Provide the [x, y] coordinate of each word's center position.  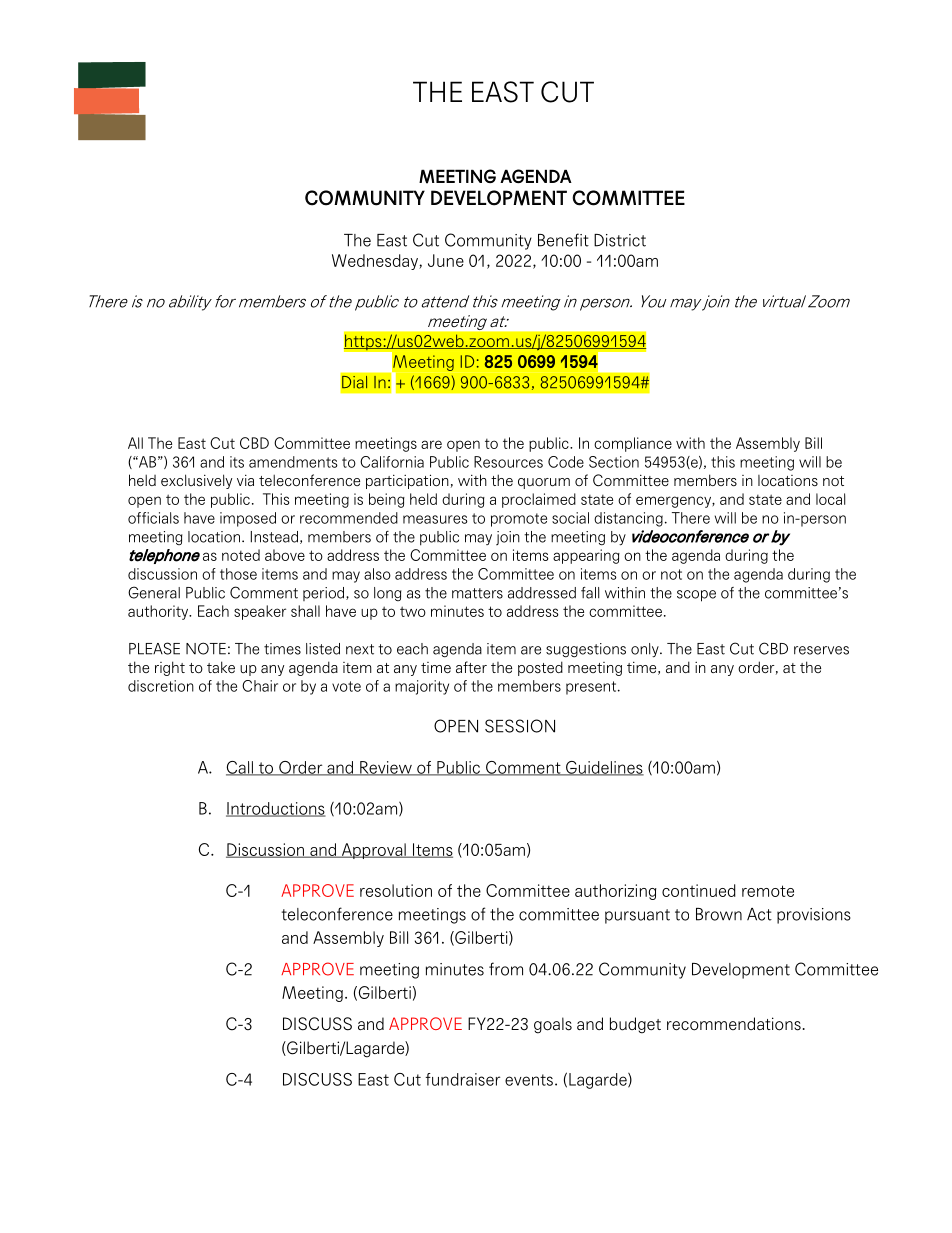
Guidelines [604, 768]
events [529, 1080]
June [446, 260]
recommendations [734, 1024]
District [620, 240]
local [831, 499]
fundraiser [463, 1079]
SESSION [520, 726]
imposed [248, 519]
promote [519, 520]
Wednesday [376, 262]
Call [240, 768]
